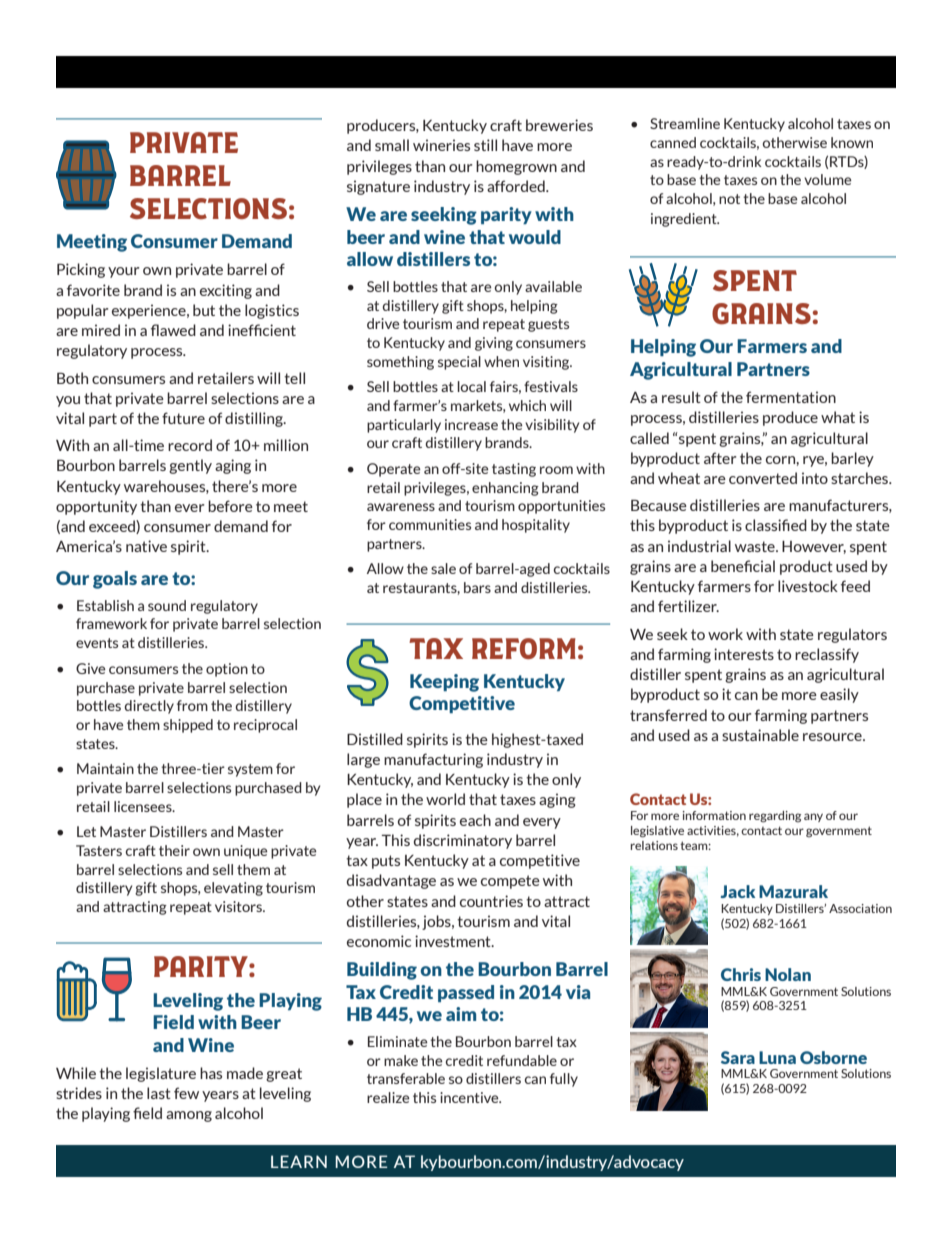 The height and width of the image is (1233, 952). I want to click on converted, so click(763, 478).
